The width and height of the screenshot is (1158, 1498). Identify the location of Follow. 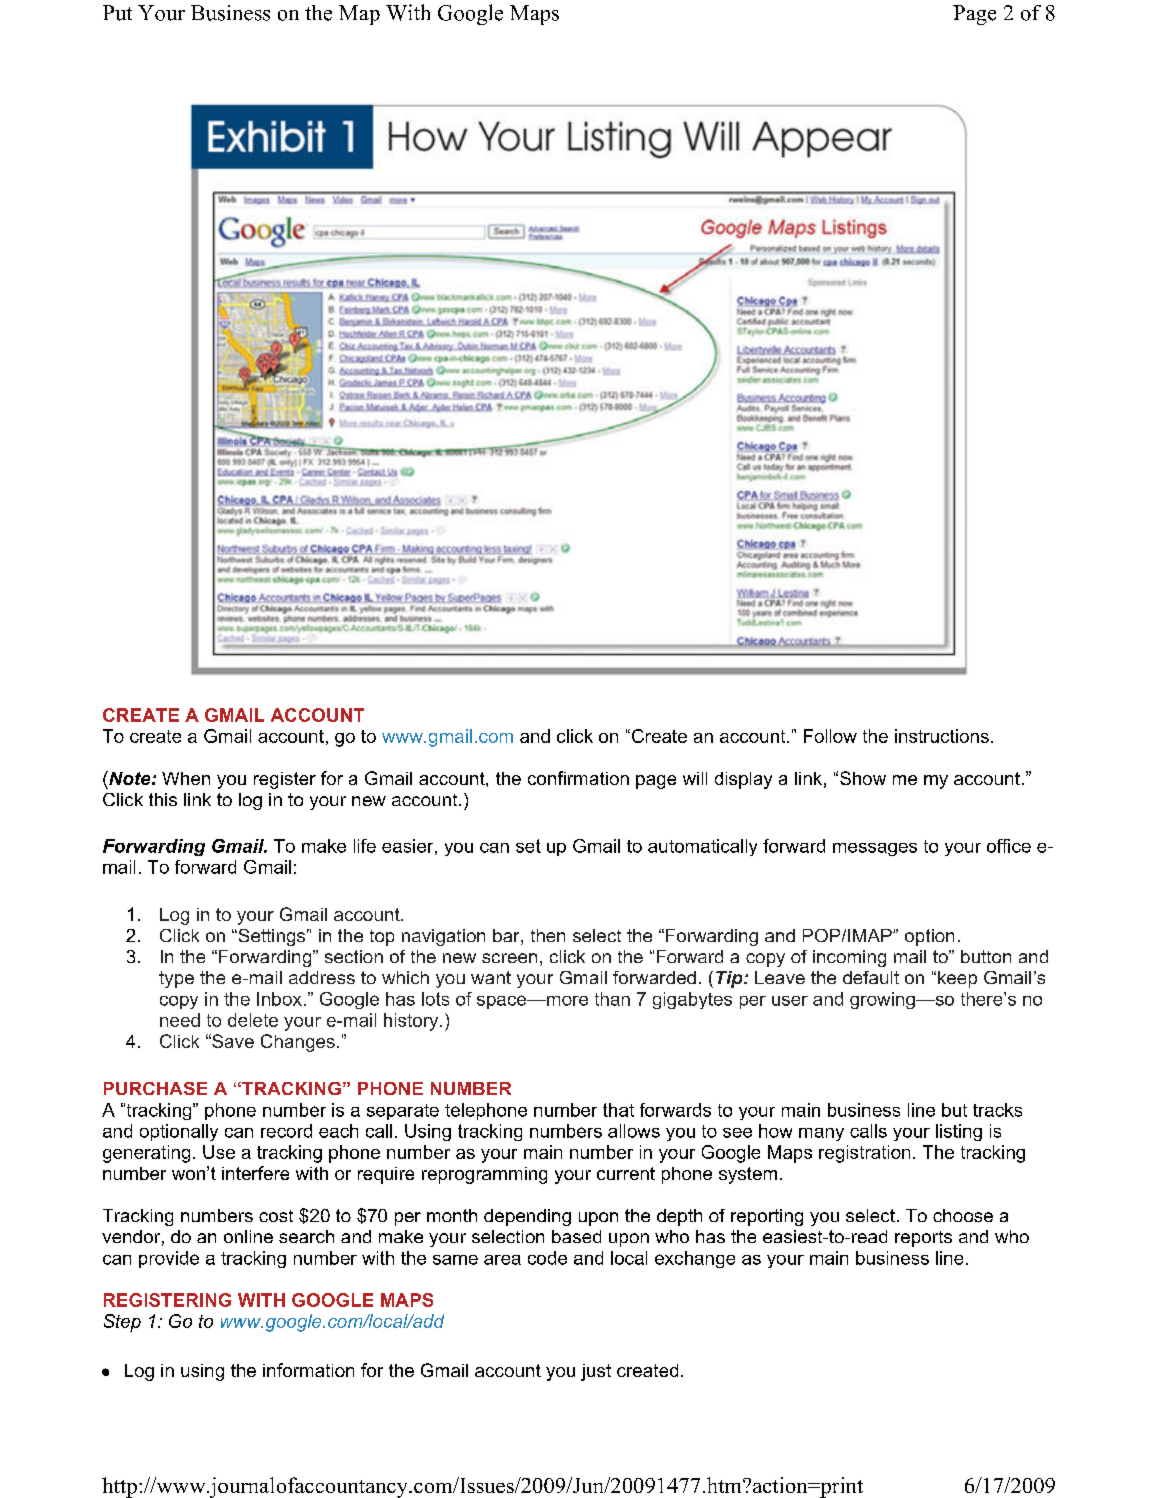
(830, 736).
